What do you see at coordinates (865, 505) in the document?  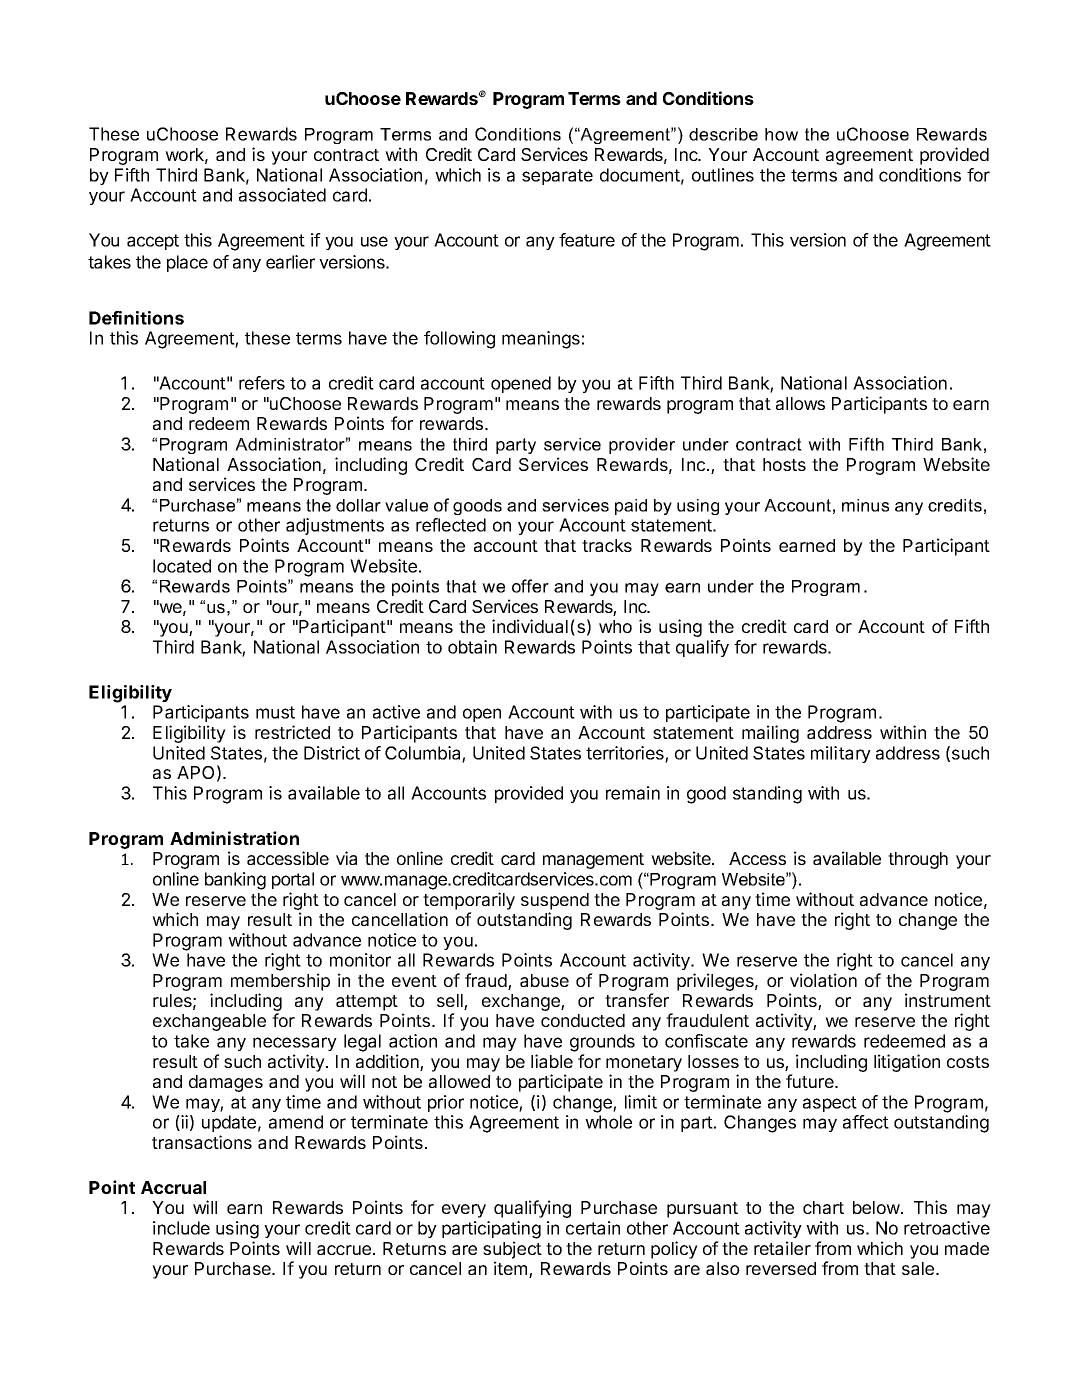 I see `minus` at bounding box center [865, 505].
